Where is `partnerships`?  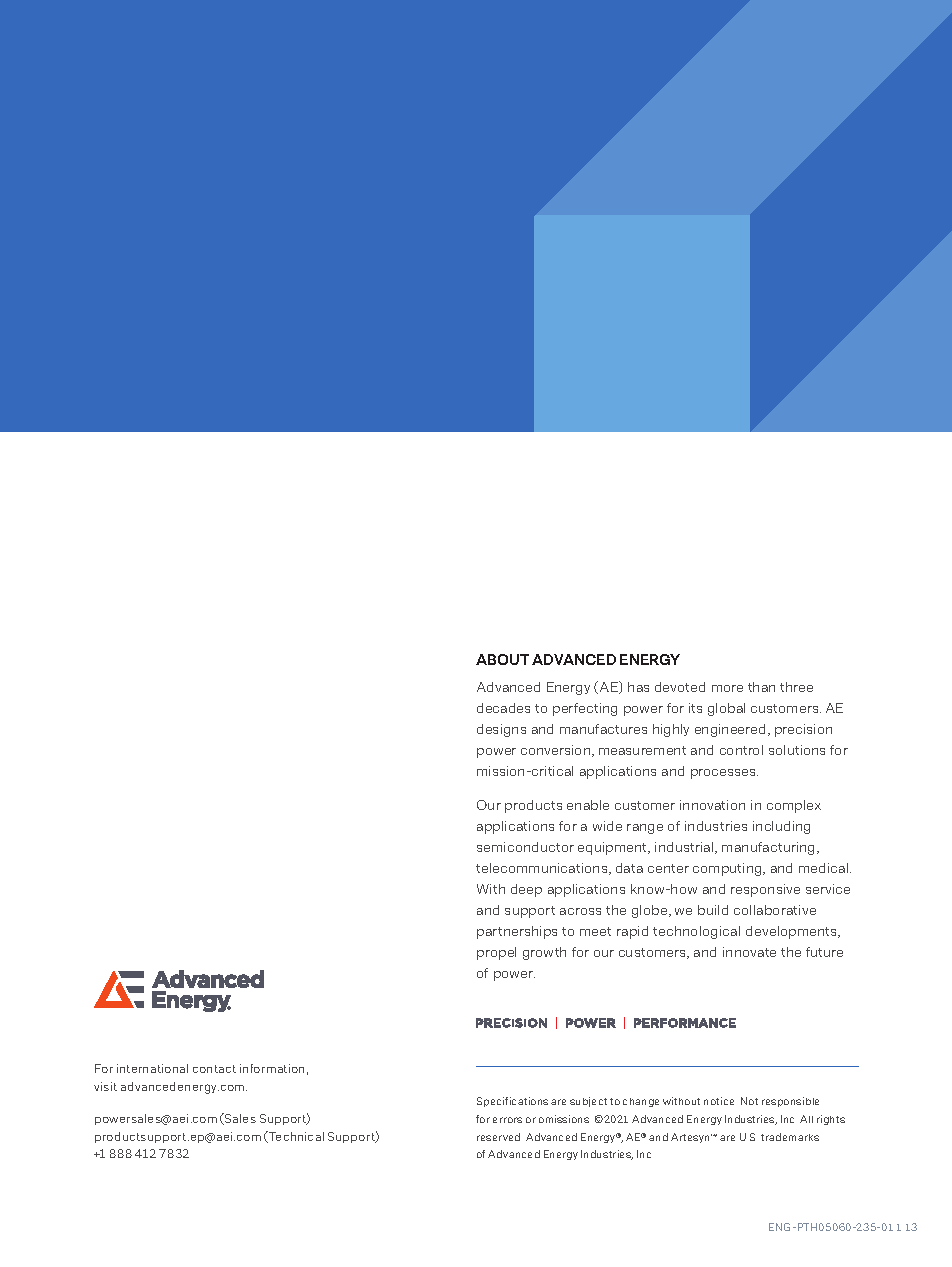
partnerships is located at coordinates (517, 932).
